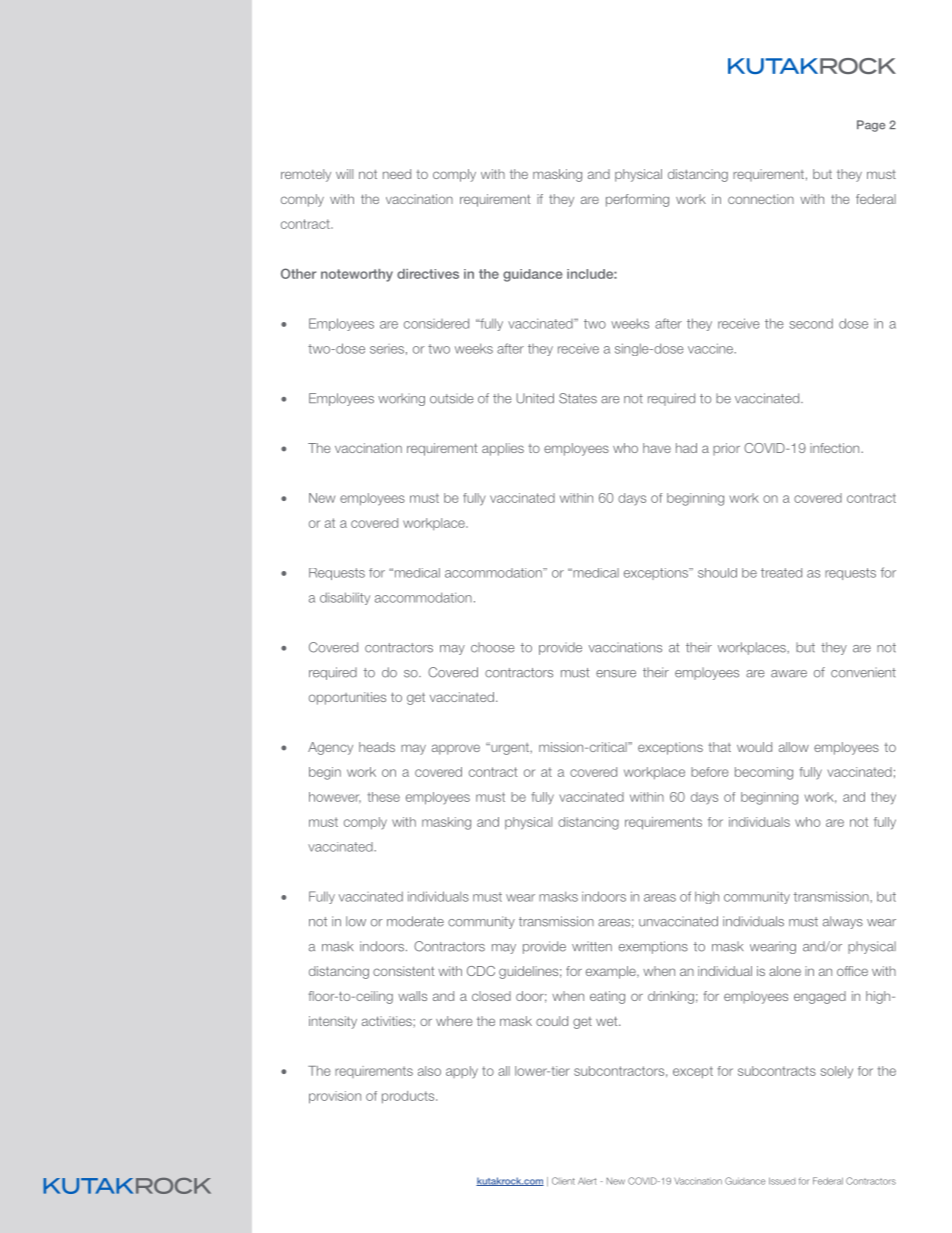 The width and height of the page is (952, 1233). What do you see at coordinates (616, 674) in the page?
I see `ensure` at bounding box center [616, 674].
